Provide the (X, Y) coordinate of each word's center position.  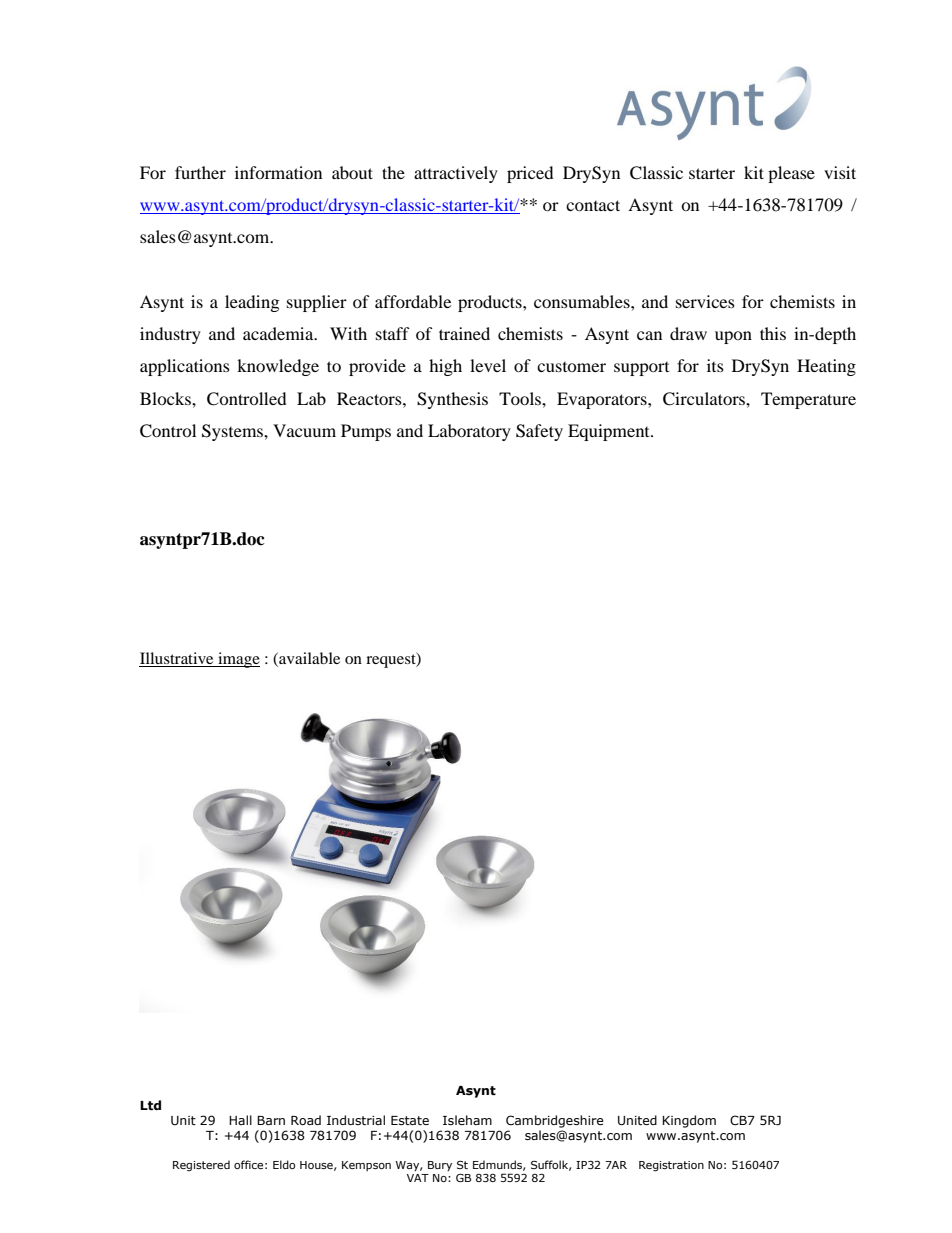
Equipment (610, 432)
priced (530, 174)
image (238, 660)
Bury (440, 1166)
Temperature (808, 400)
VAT (418, 1178)
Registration (671, 1166)
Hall (240, 1120)
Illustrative (177, 659)
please (791, 174)
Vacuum (304, 430)
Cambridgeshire (555, 1121)
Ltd (150, 1105)
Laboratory (469, 432)
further (200, 172)
